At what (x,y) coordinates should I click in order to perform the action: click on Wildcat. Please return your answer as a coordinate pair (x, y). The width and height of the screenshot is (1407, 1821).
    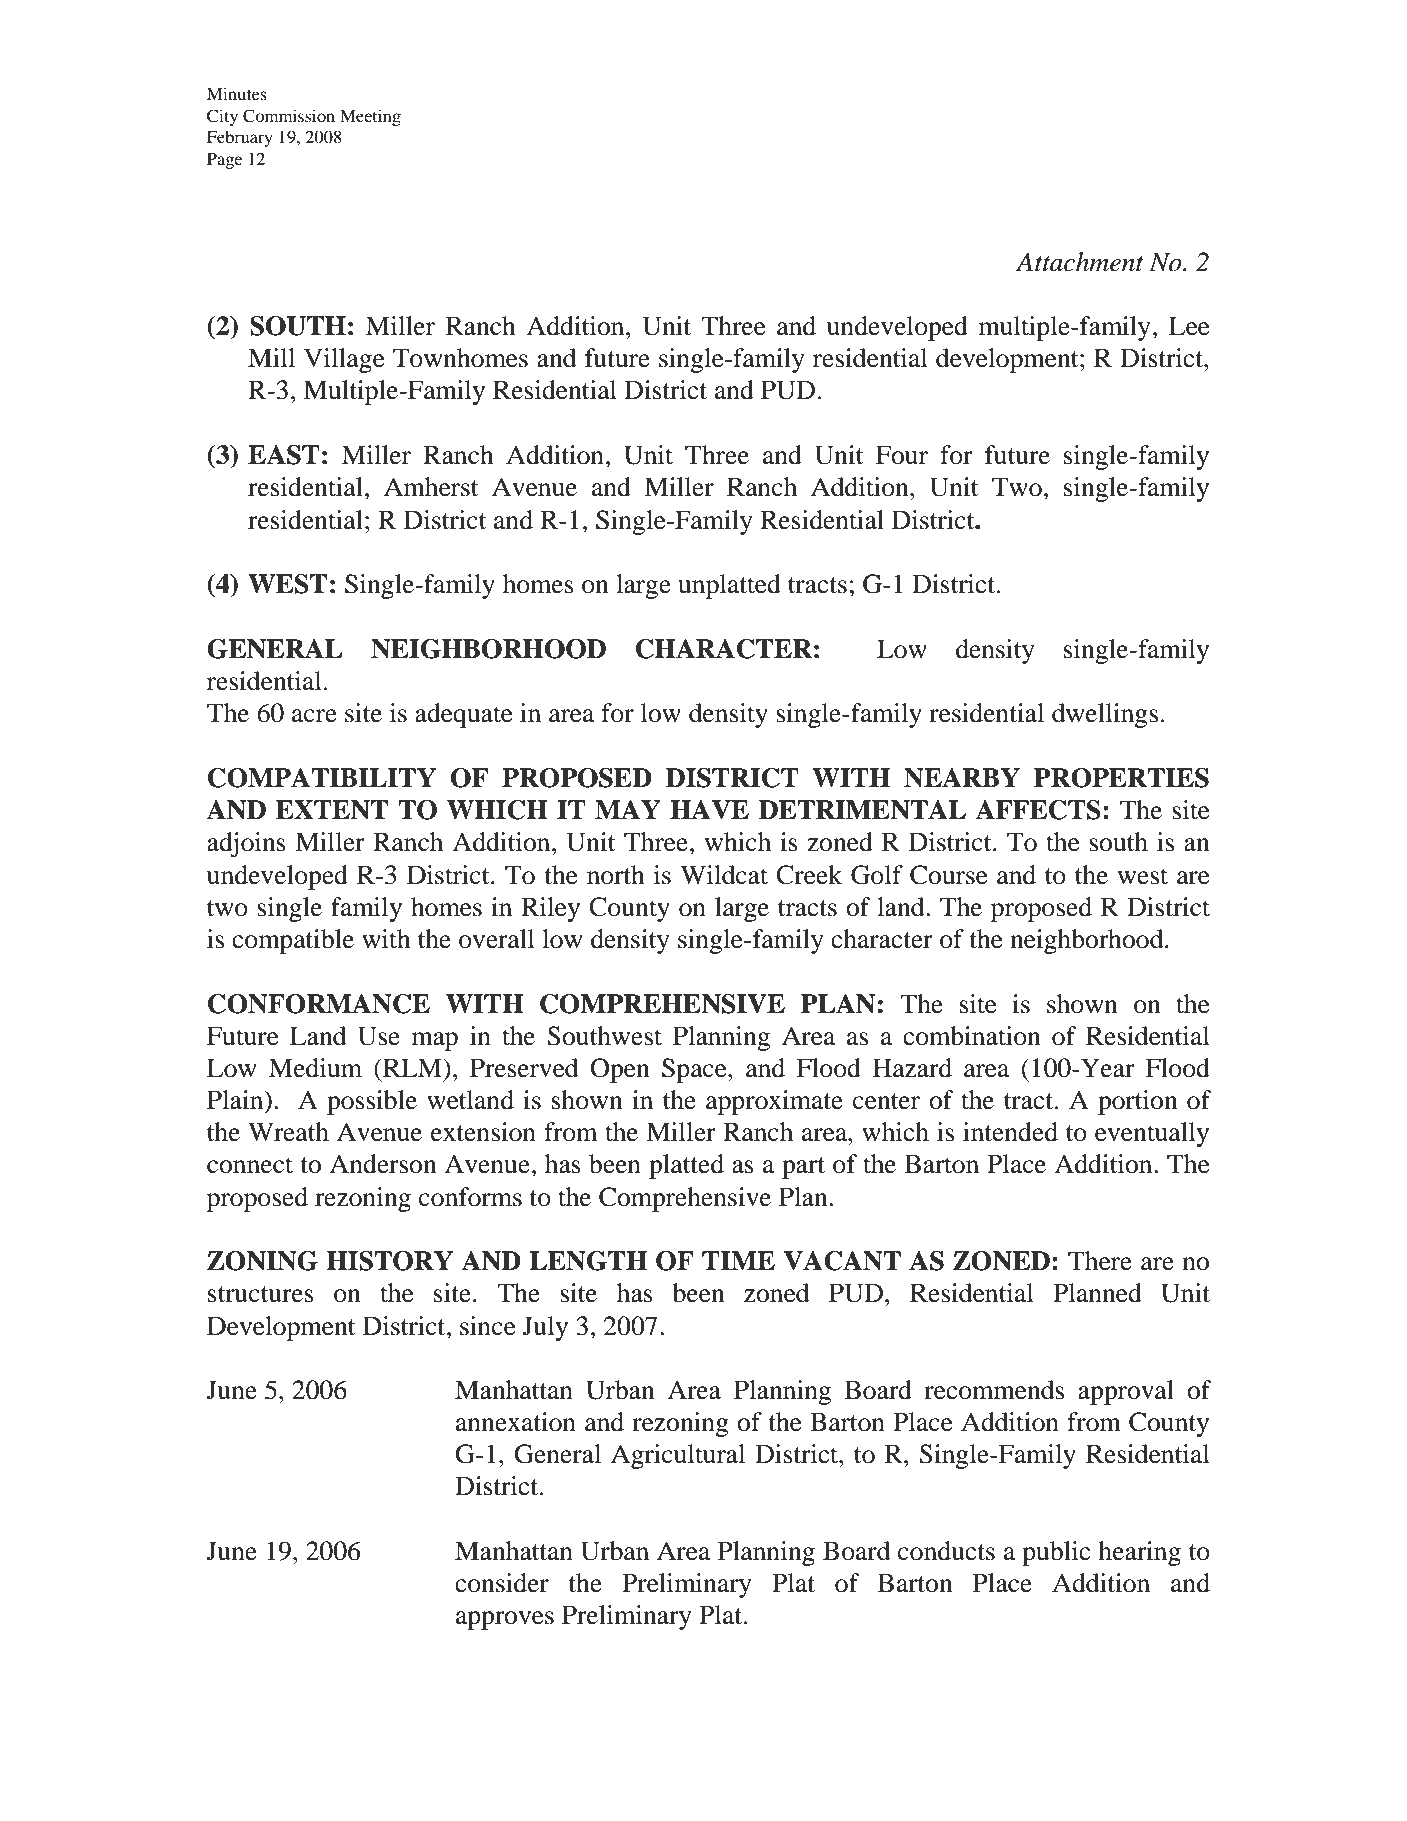
    Looking at the image, I should click on (724, 875).
